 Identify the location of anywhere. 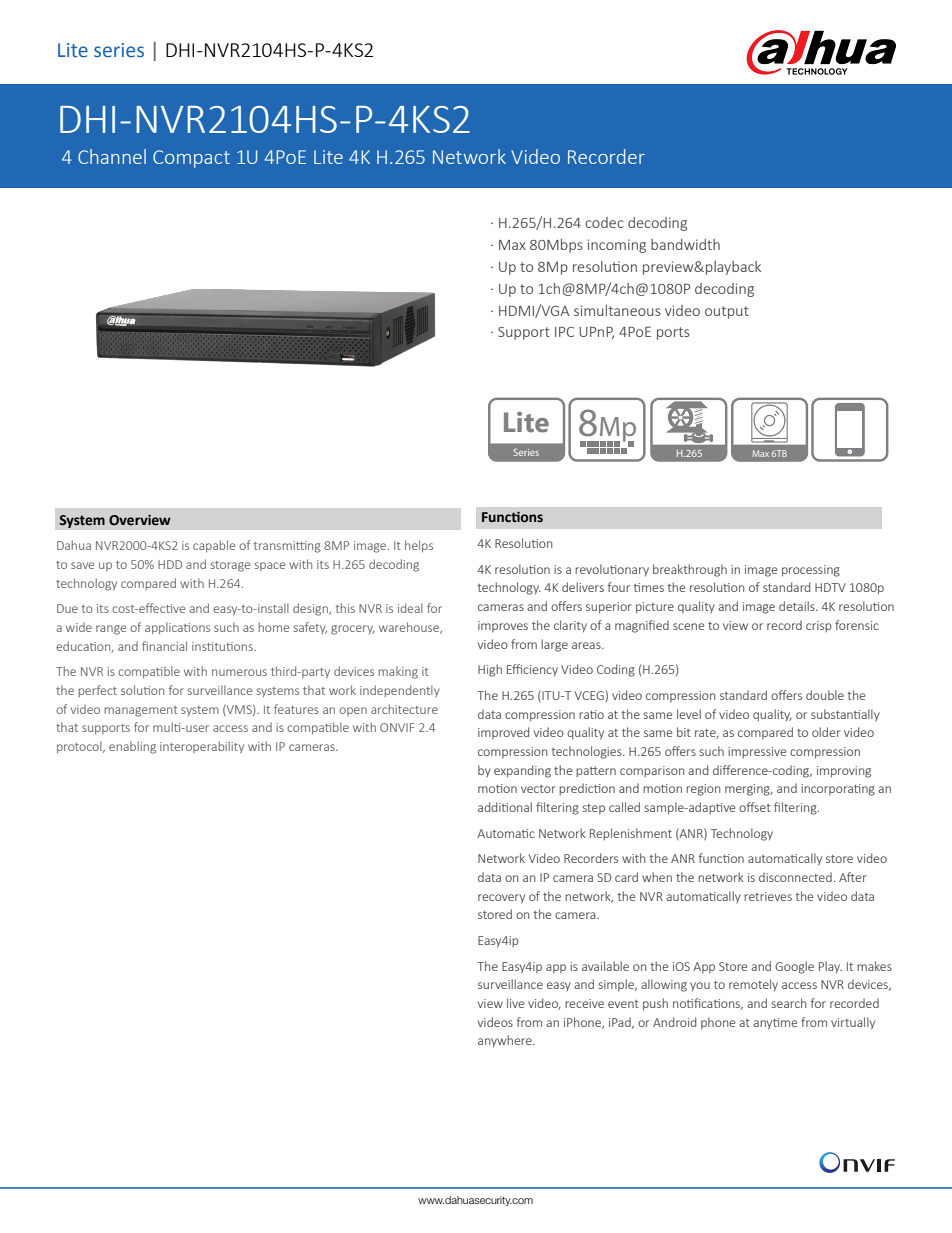
(506, 1041).
